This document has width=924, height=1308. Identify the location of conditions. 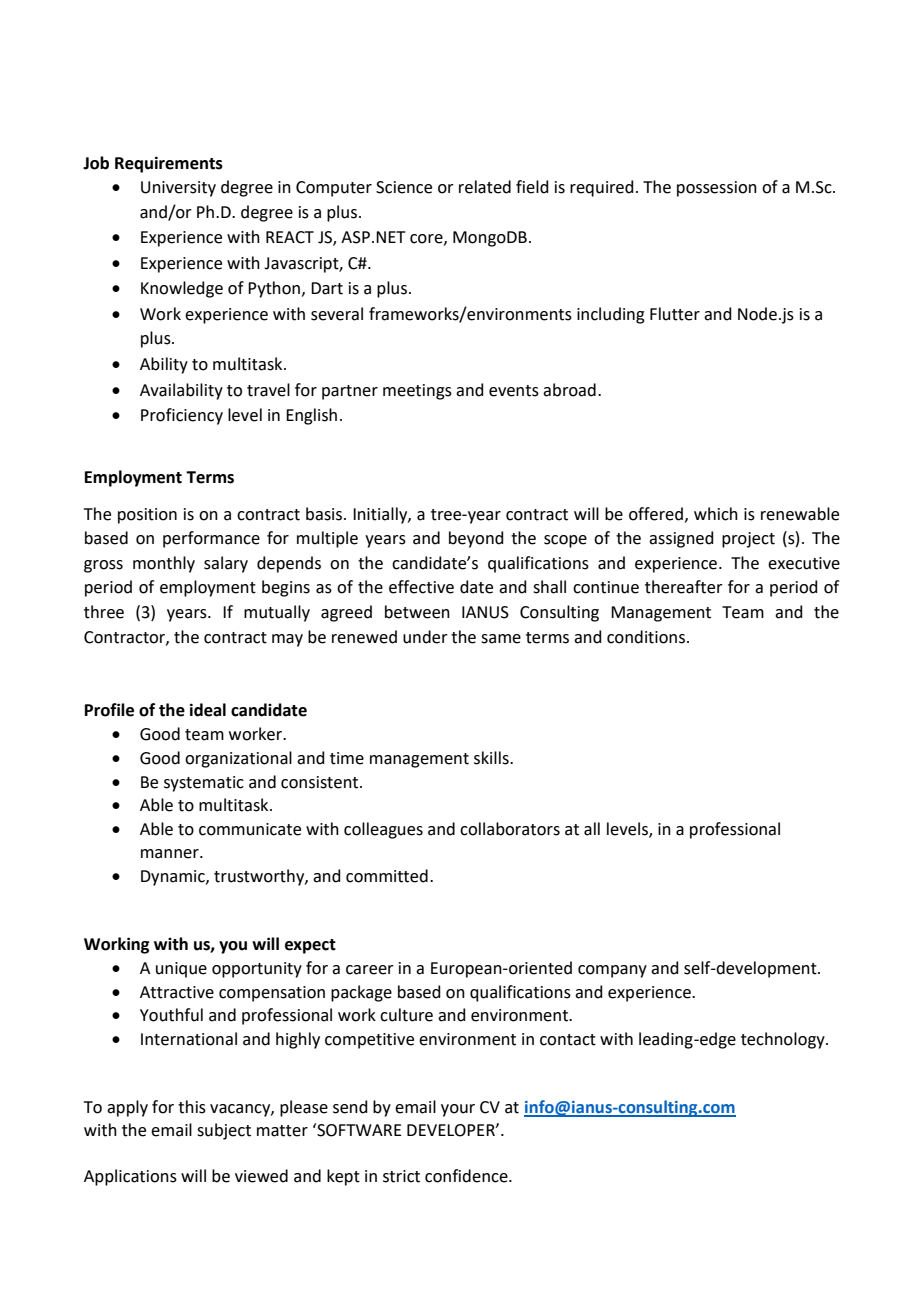
(646, 637).
